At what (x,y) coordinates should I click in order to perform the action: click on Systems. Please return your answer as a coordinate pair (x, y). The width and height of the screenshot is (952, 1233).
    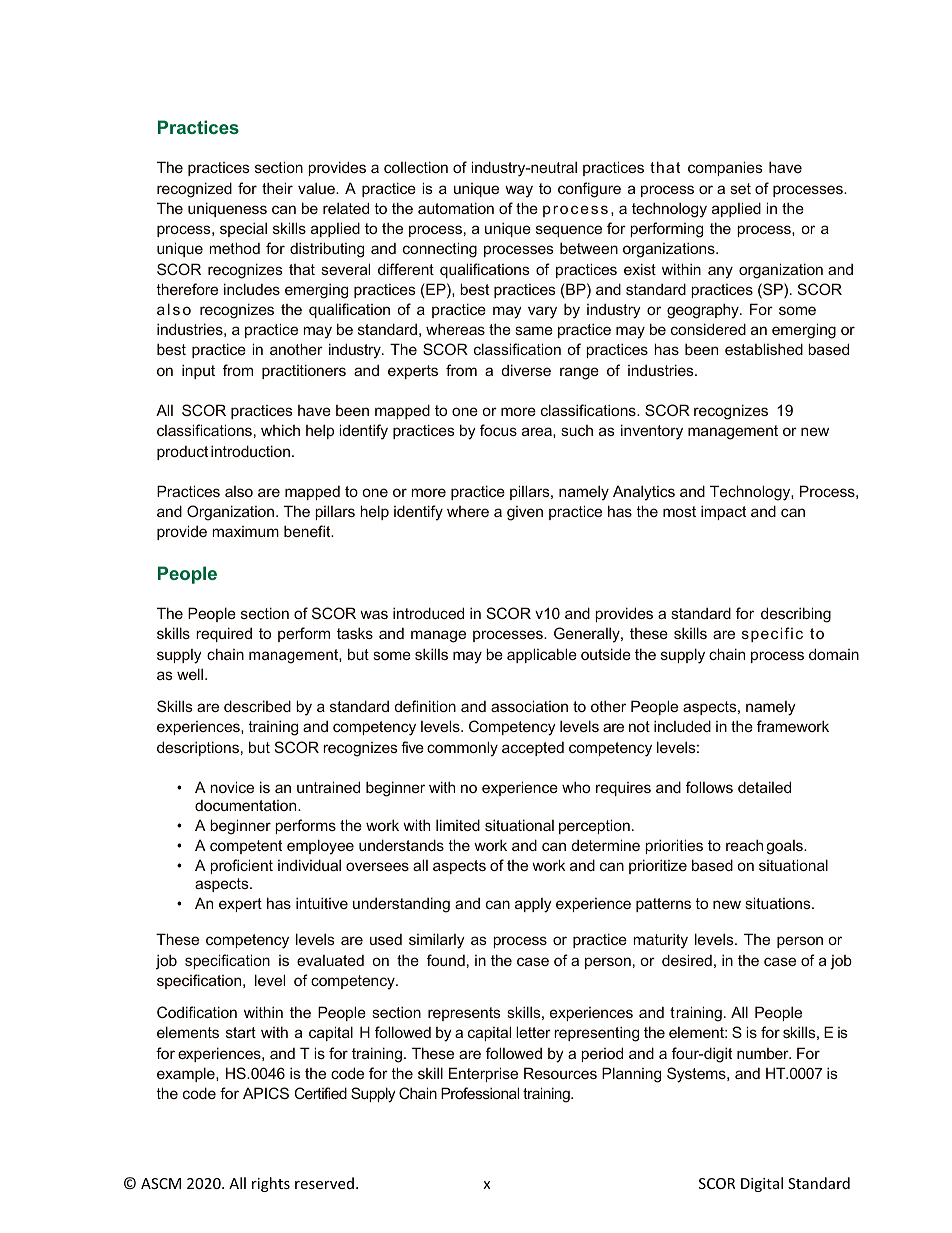
    Looking at the image, I should click on (697, 1075).
